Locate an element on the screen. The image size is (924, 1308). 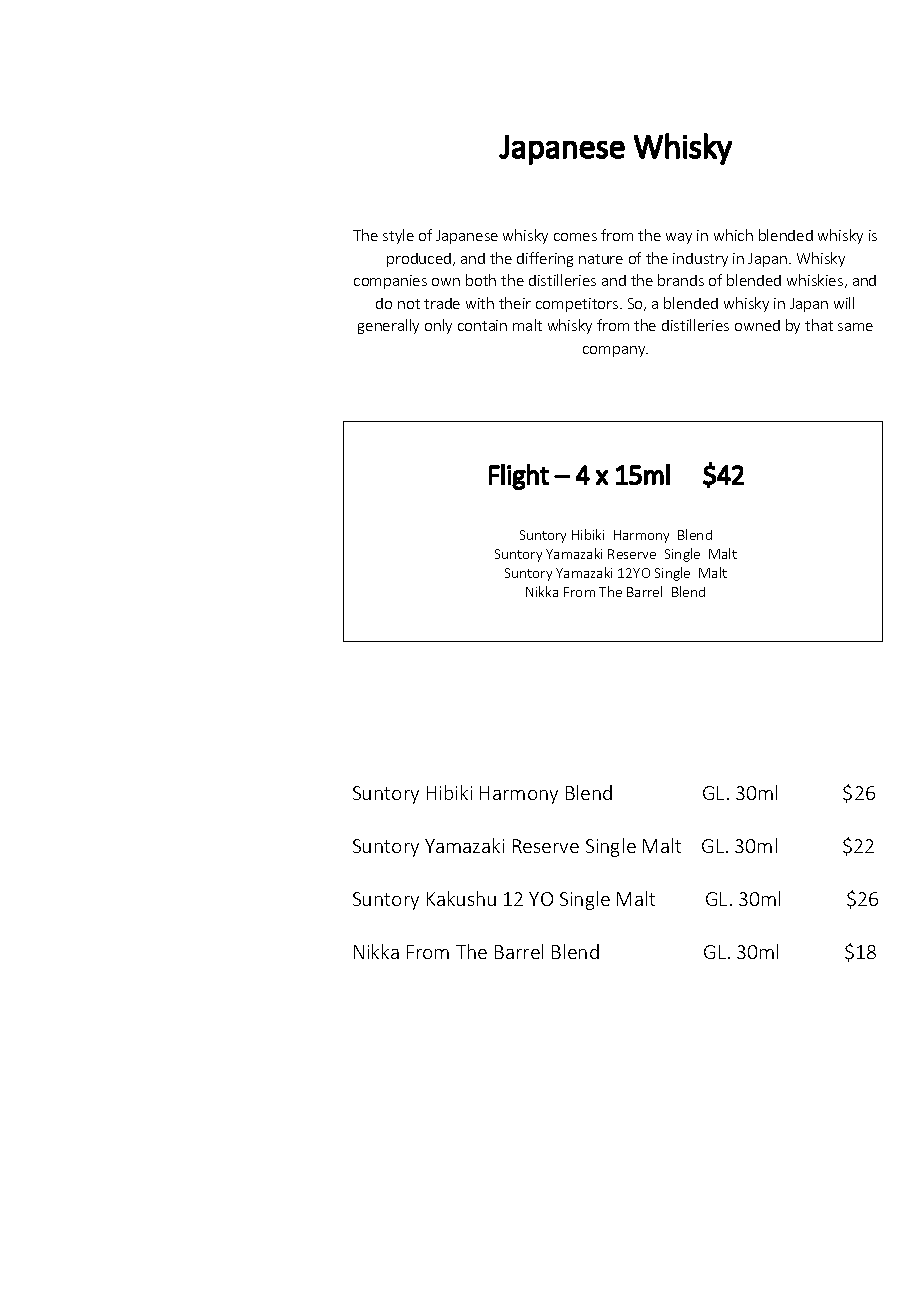
same is located at coordinates (855, 327).
